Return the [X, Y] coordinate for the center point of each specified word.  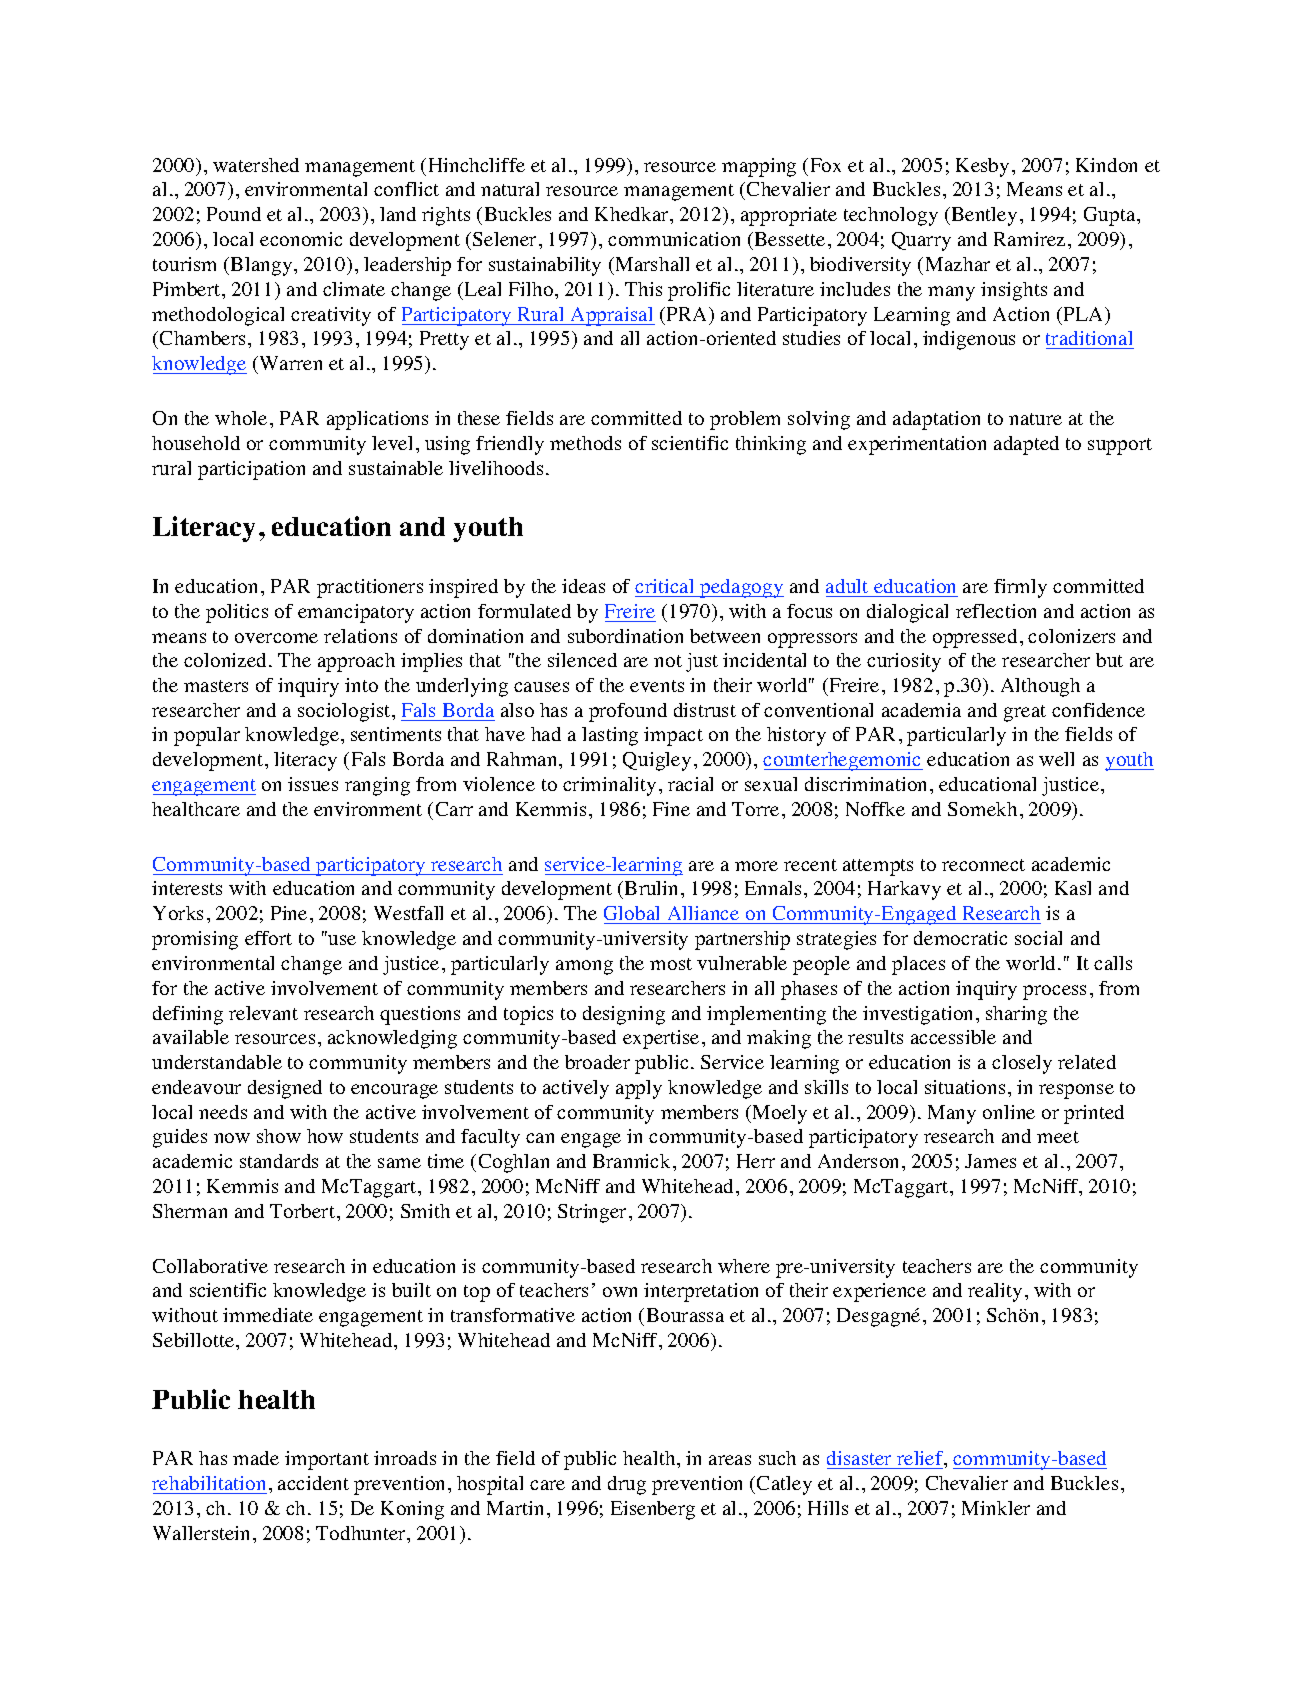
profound [628, 712]
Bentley [983, 216]
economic [301, 239]
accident [313, 1483]
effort [268, 938]
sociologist [345, 712]
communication [674, 239]
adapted [1026, 445]
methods [585, 443]
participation [251, 470]
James [990, 1161]
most [671, 964]
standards [279, 1161]
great [1025, 713]
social [1038, 938]
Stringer [594, 1213]
